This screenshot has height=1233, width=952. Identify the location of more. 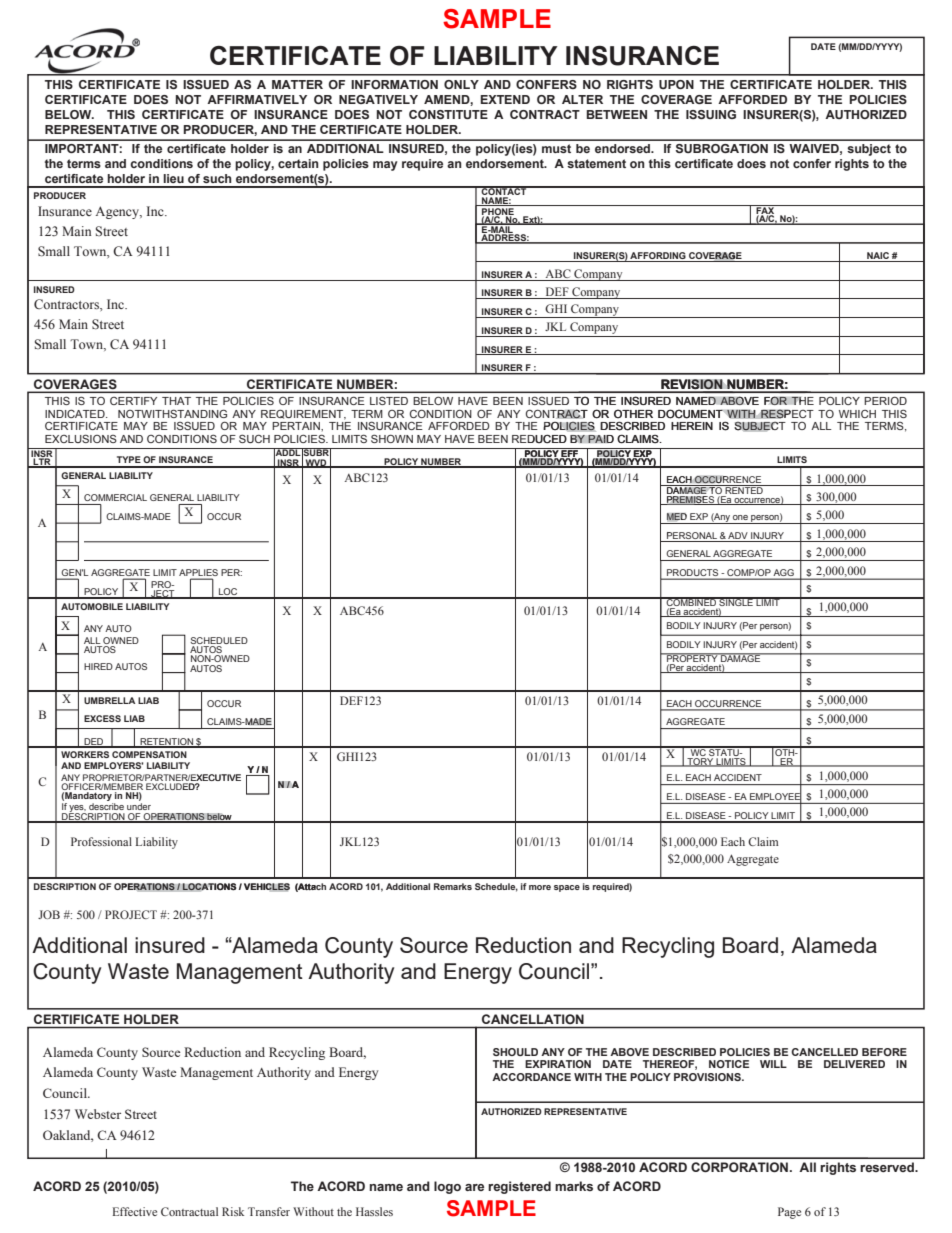
(540, 887).
